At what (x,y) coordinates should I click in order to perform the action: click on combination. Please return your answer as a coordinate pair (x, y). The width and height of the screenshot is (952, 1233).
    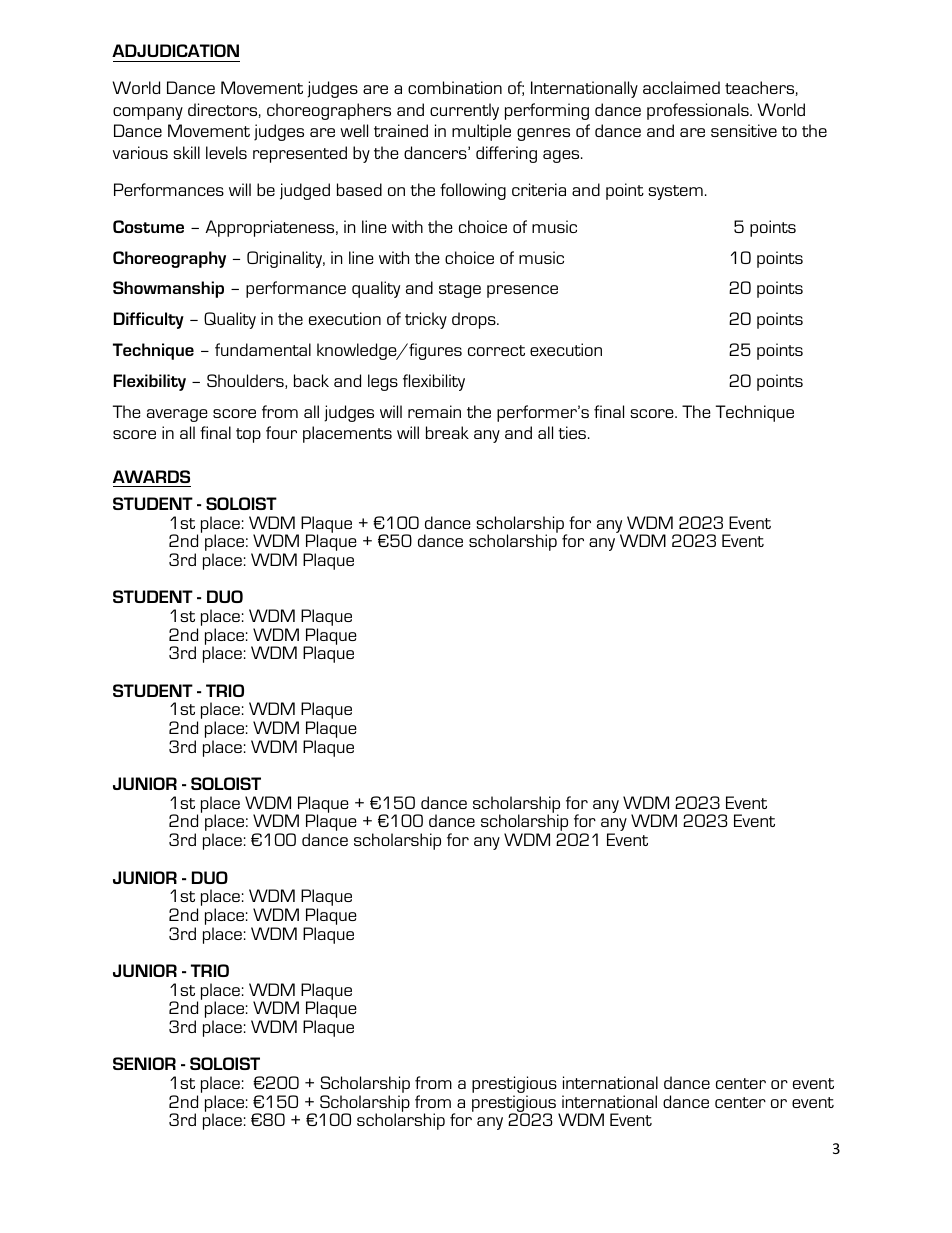
    Looking at the image, I should click on (455, 87).
